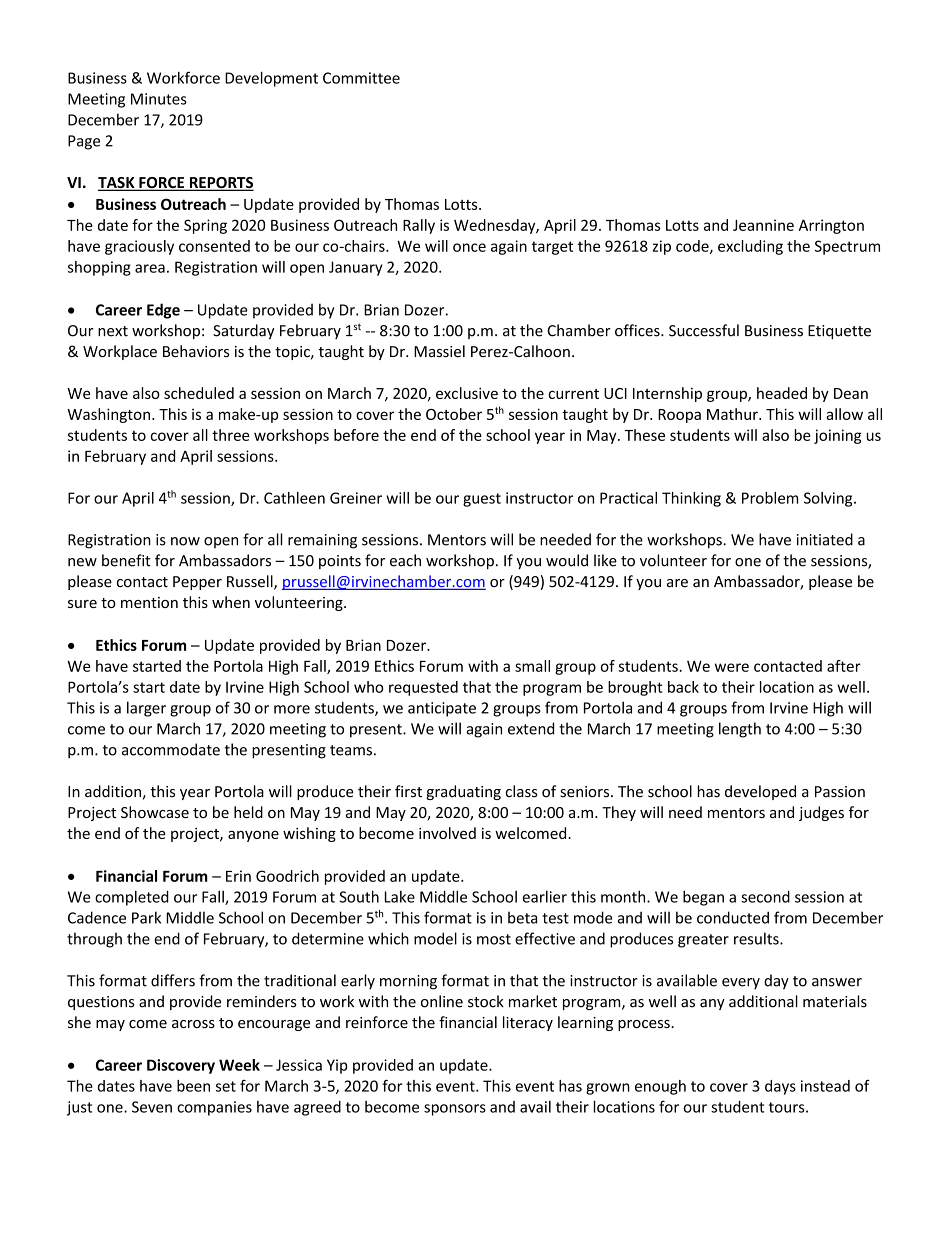 The width and height of the screenshot is (952, 1233). I want to click on Edge, so click(163, 311).
